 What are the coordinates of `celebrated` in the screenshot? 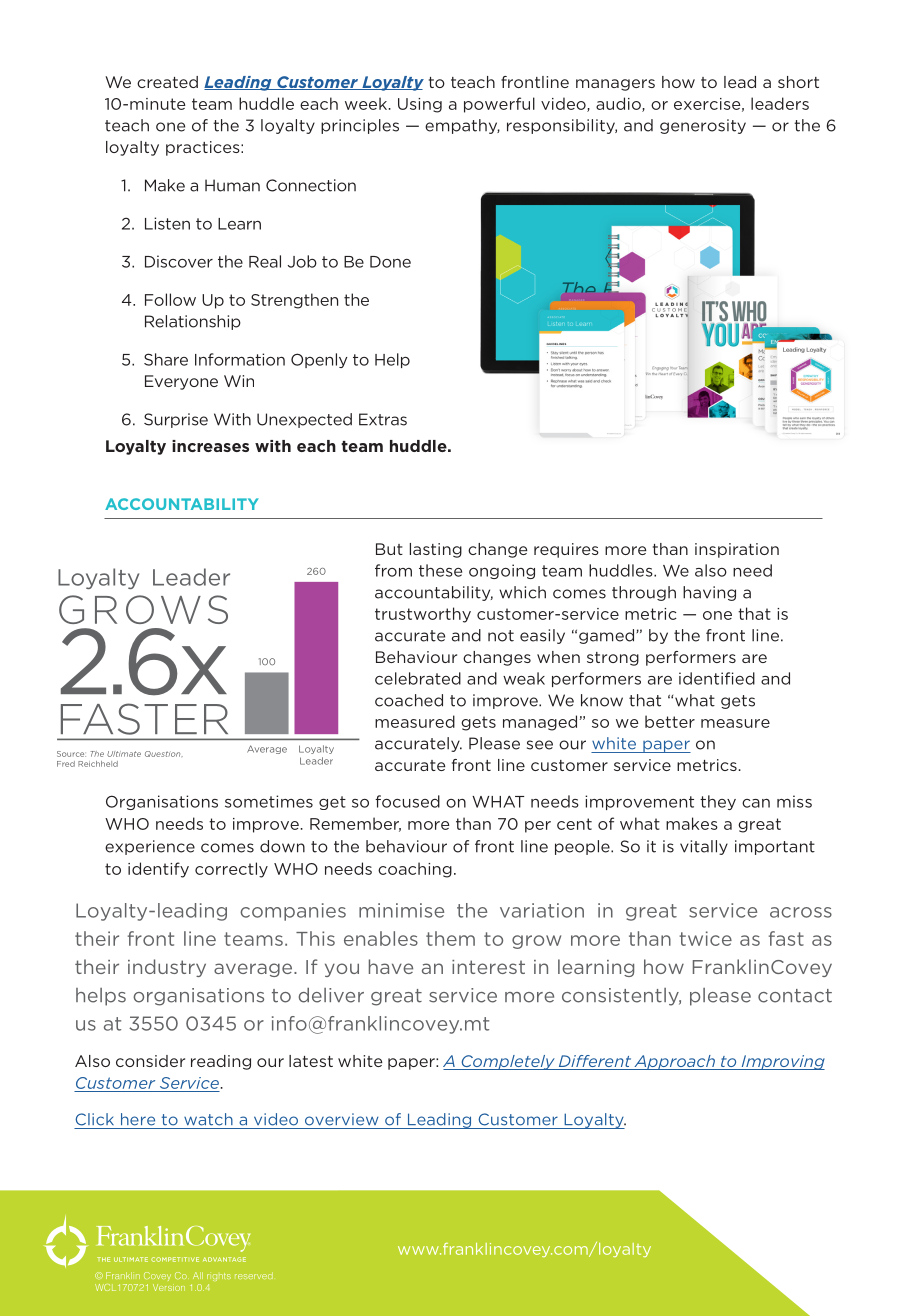 It's located at (418, 678).
